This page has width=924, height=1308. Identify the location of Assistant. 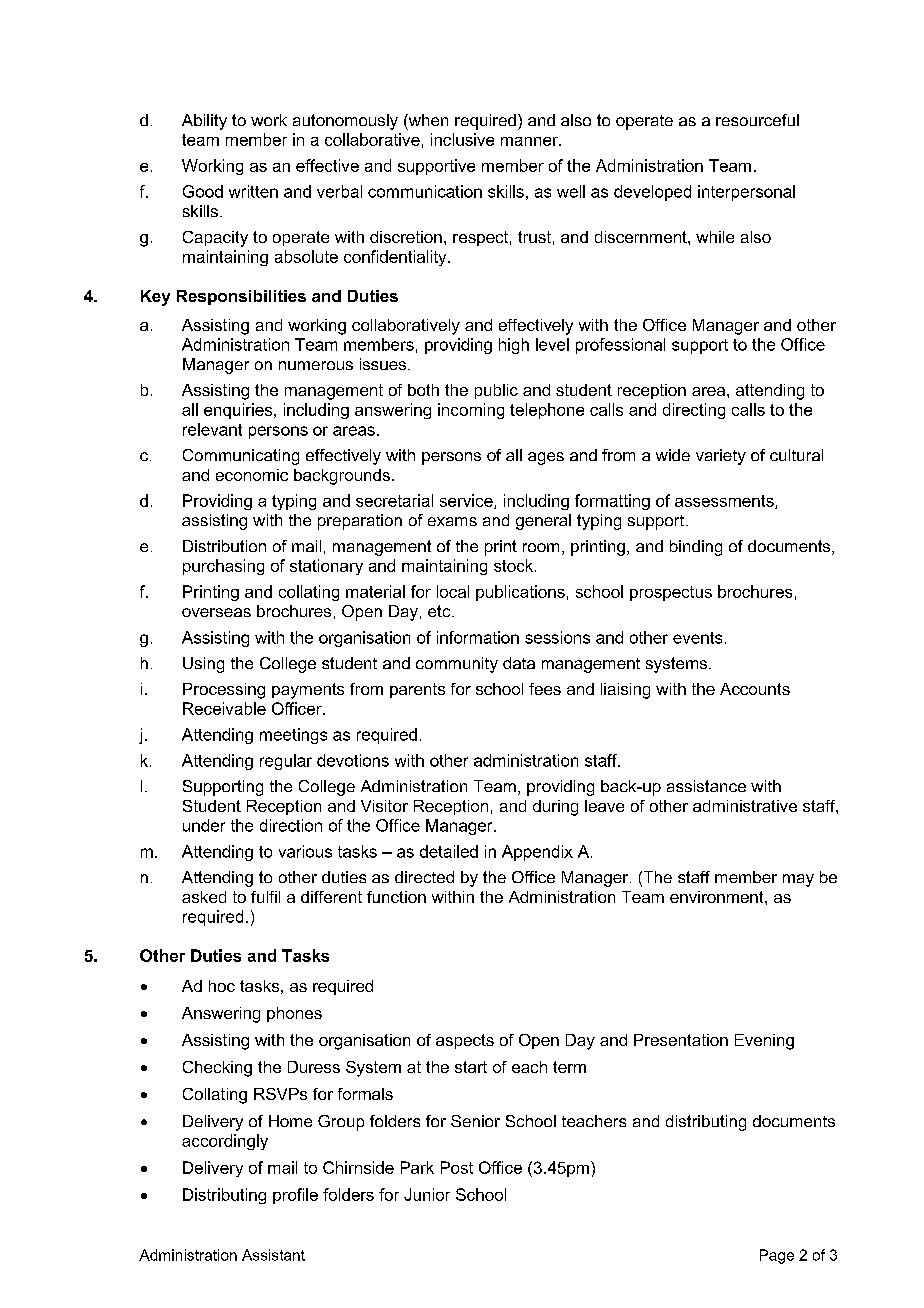
(273, 1255).
